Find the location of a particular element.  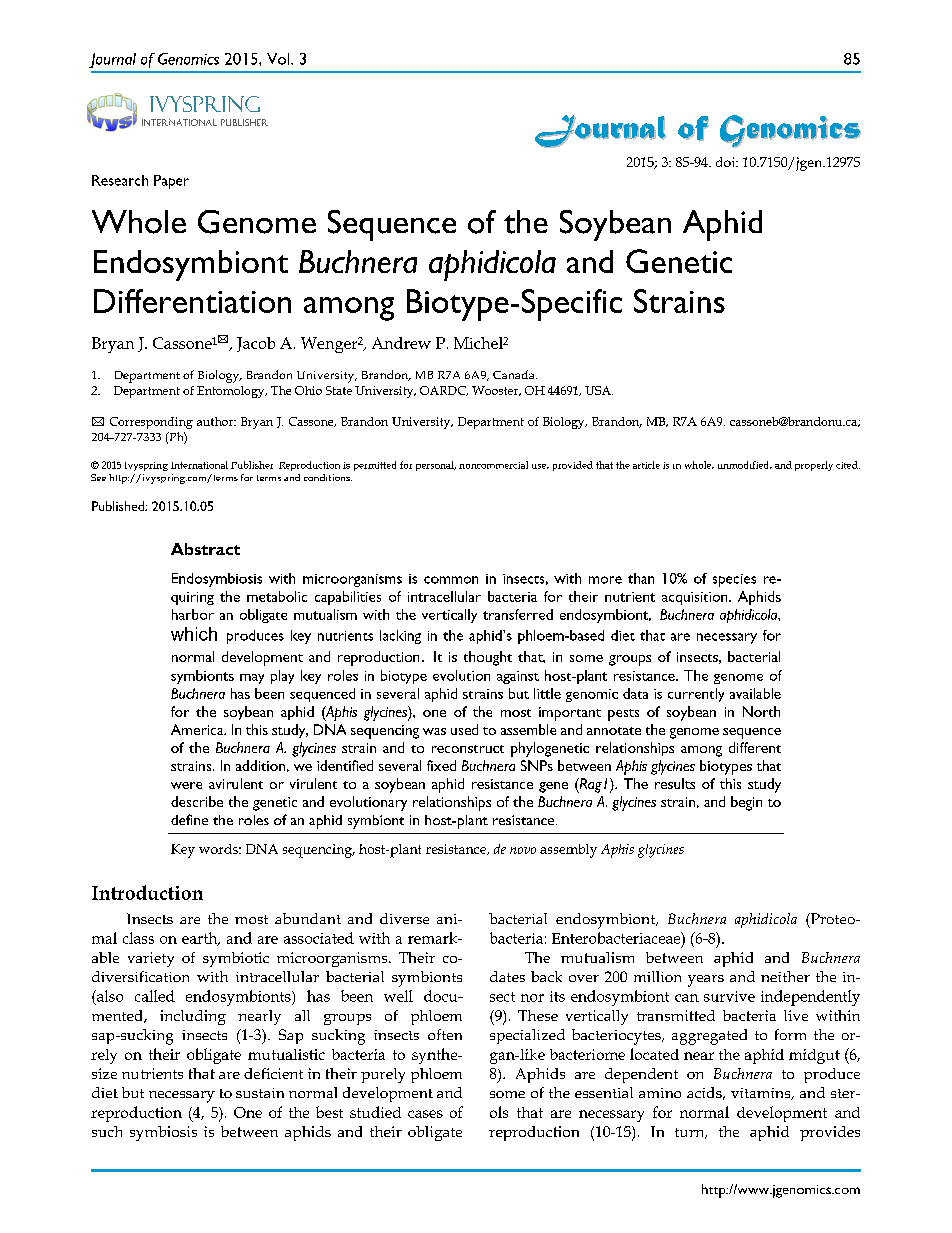

noncommercial is located at coordinates (493, 465).
